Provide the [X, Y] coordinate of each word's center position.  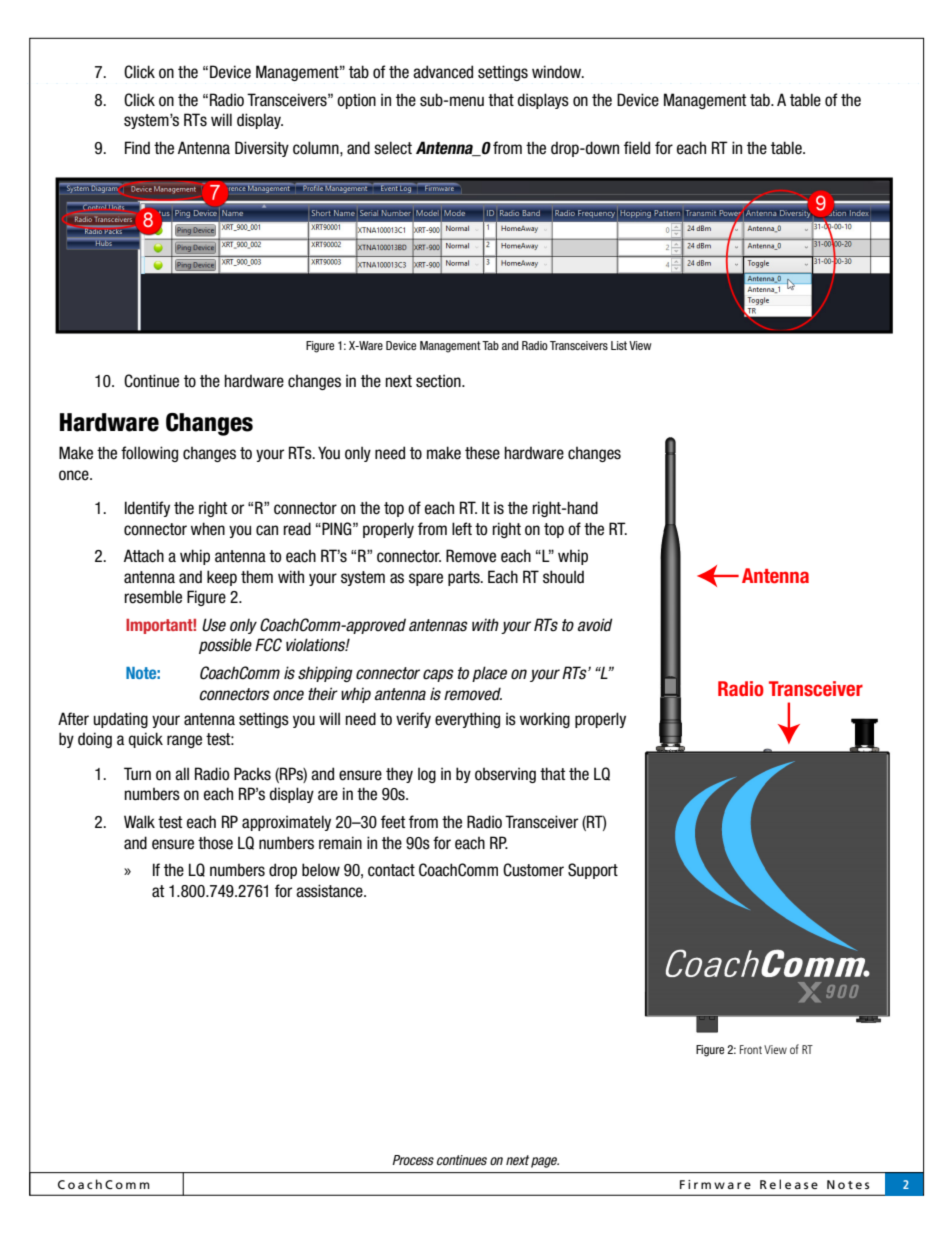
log [427, 775]
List [619, 345]
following [149, 454]
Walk [139, 821]
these [482, 453]
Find [137, 148]
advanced [443, 72]
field [637, 148]
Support [593, 871]
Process [413, 1160]
